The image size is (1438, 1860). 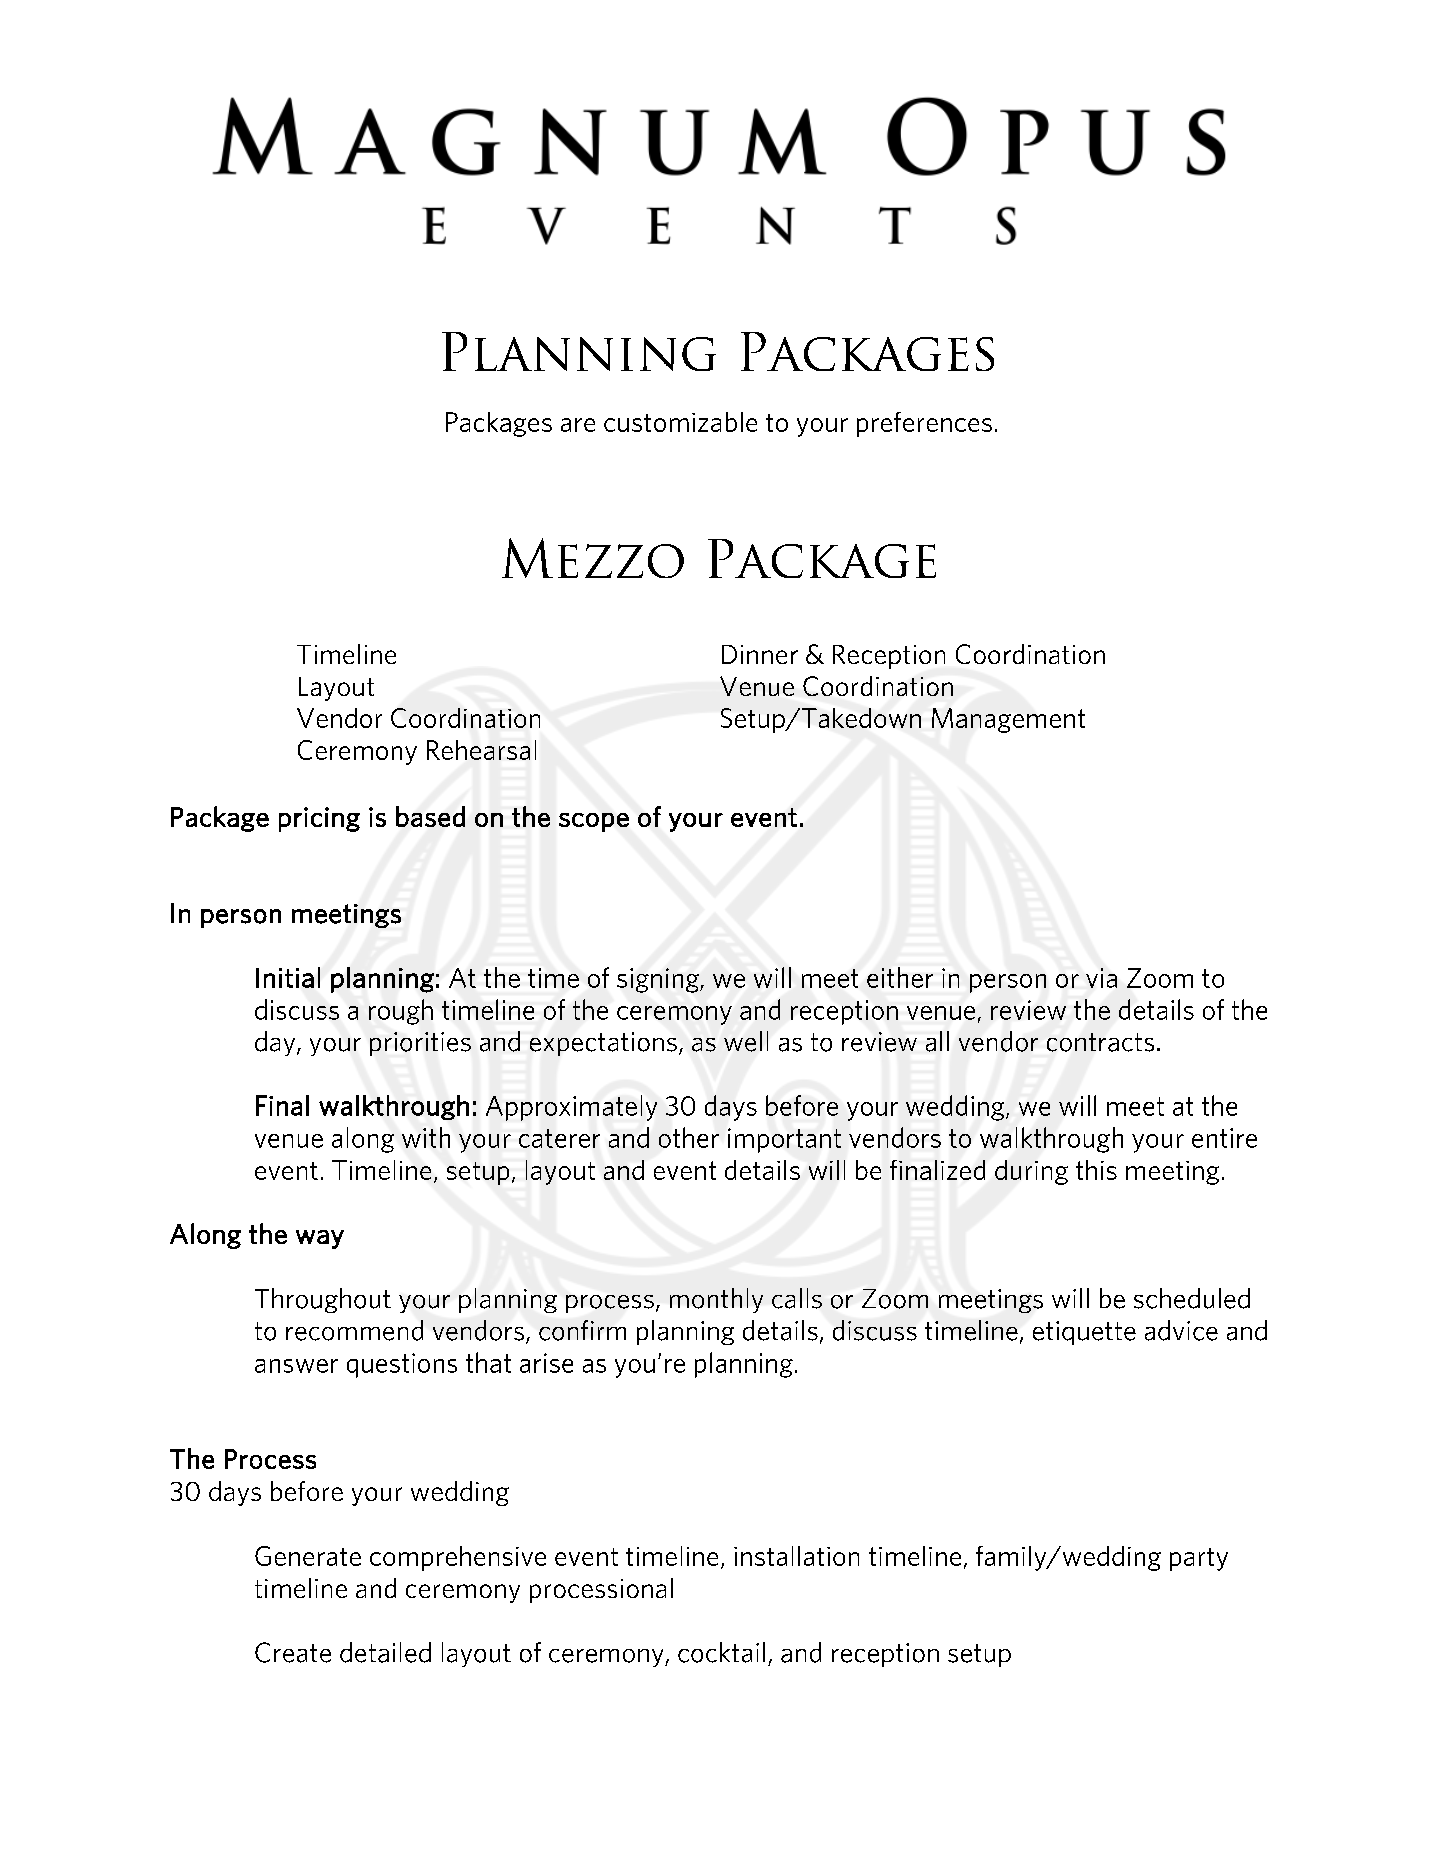 I want to click on detailed, so click(x=385, y=1652).
